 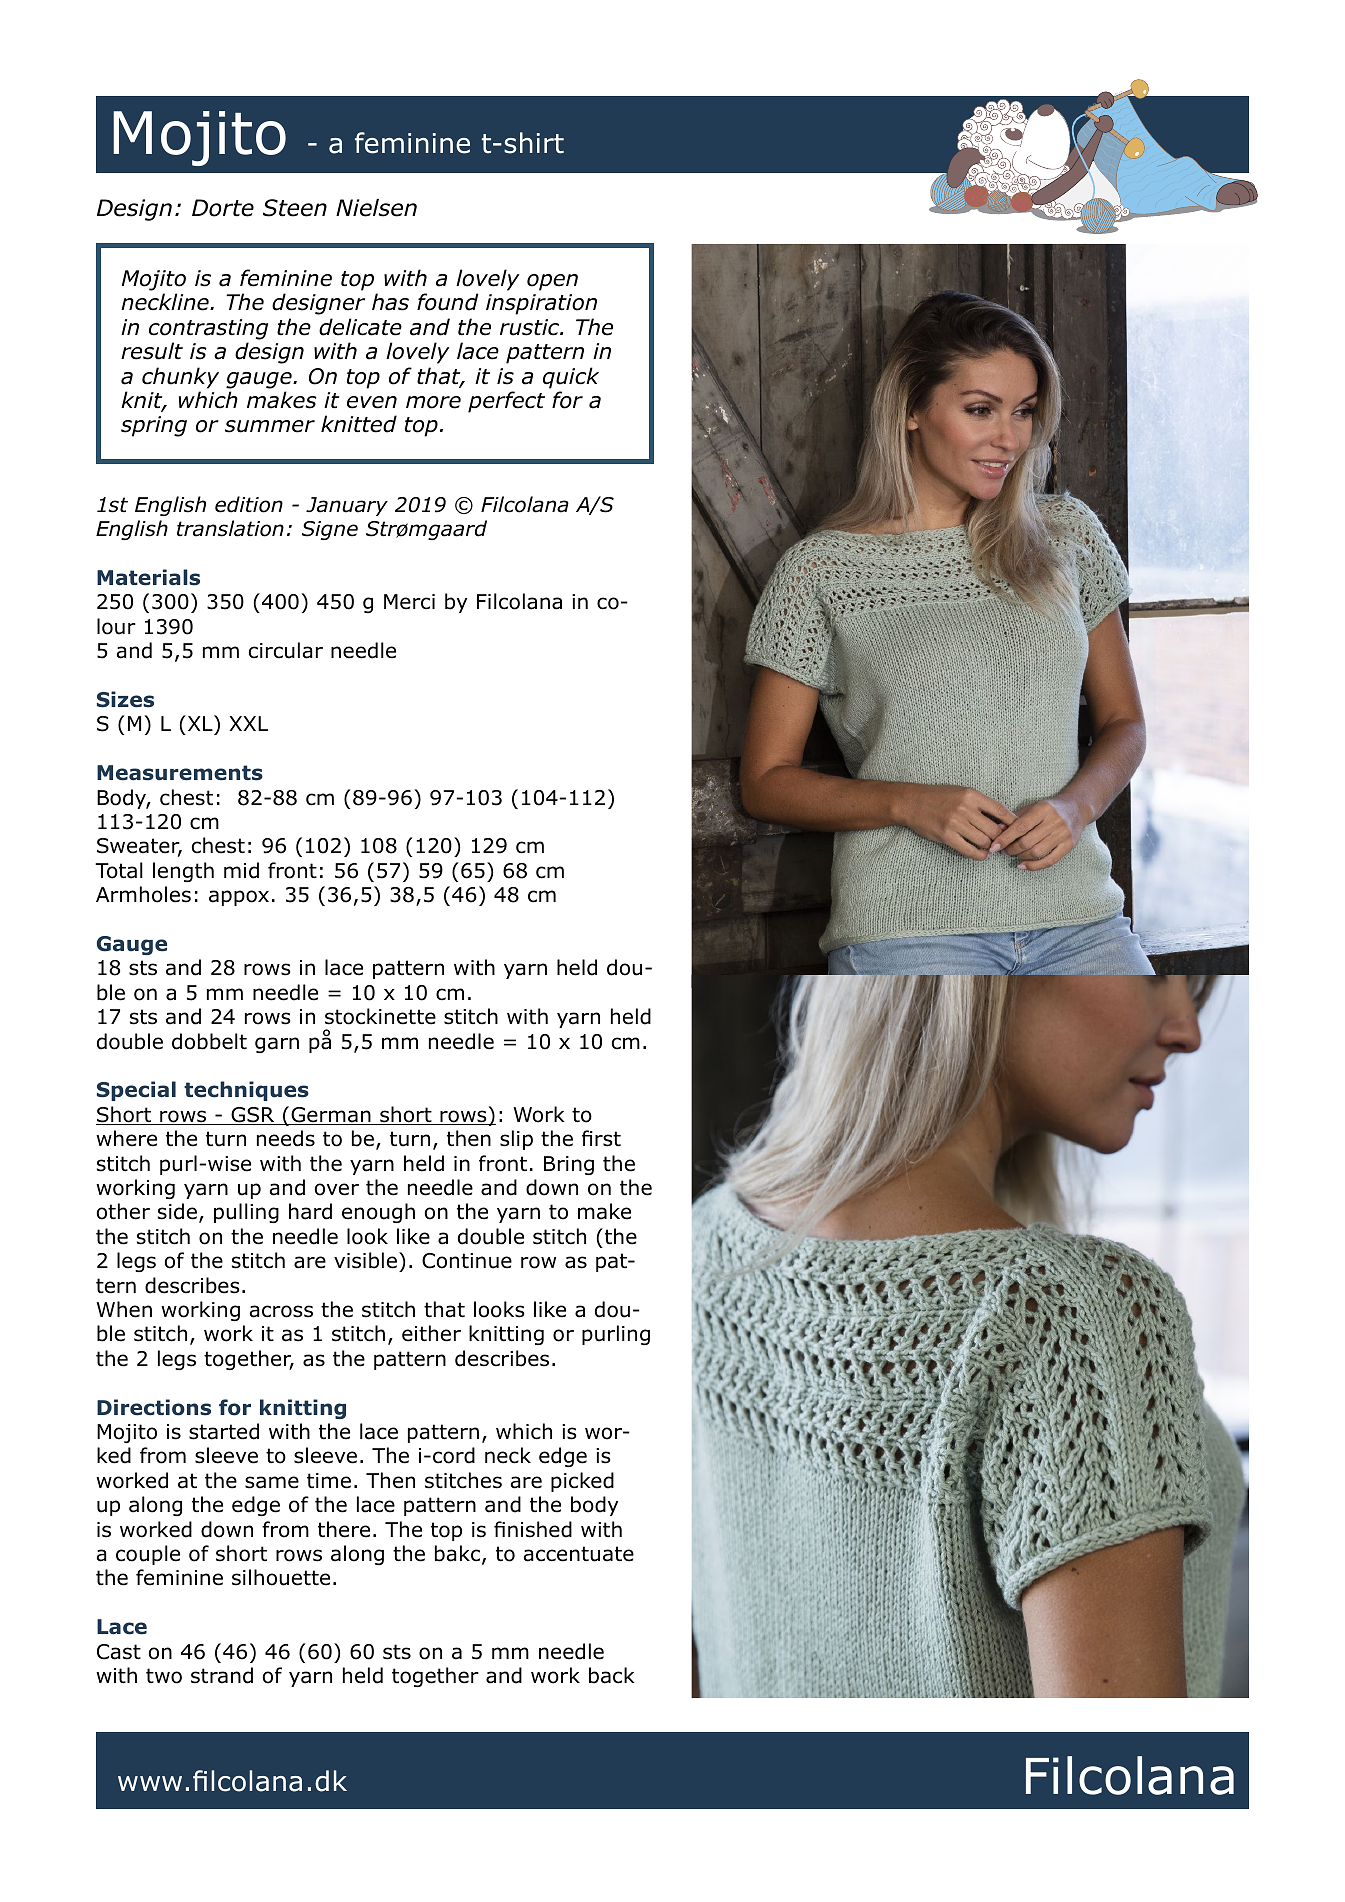 I want to click on enough, so click(x=378, y=1213).
